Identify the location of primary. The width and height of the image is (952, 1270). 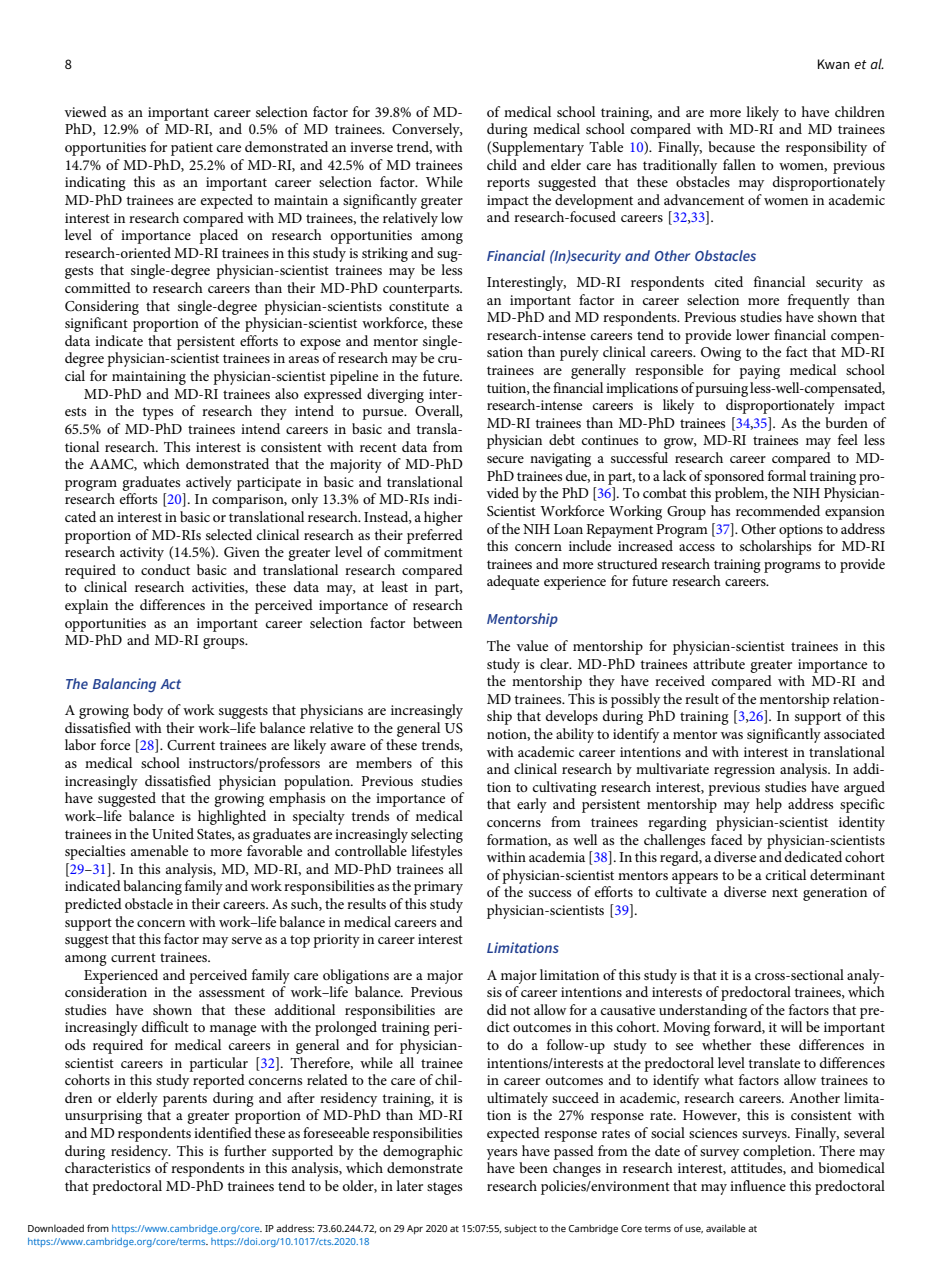
(438, 888).
